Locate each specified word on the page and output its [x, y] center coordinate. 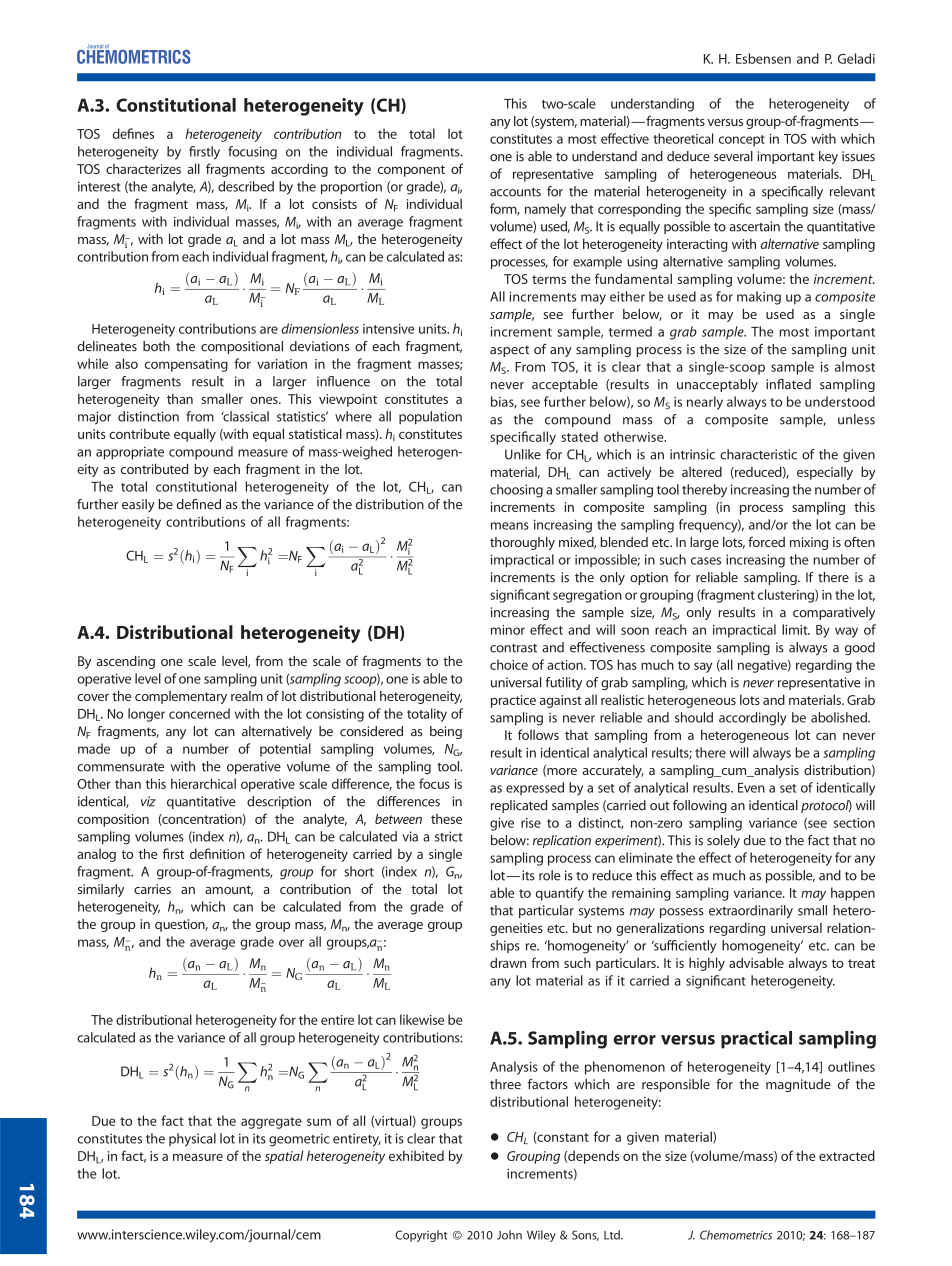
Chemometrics [736, 1235]
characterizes [143, 169]
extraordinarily [751, 912]
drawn [508, 962]
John [509, 1235]
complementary [181, 697]
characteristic [758, 454]
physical [192, 1140]
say [703, 667]
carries [152, 889]
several [733, 156]
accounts [515, 192]
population [430, 417]
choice [509, 664]
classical [245, 416]
